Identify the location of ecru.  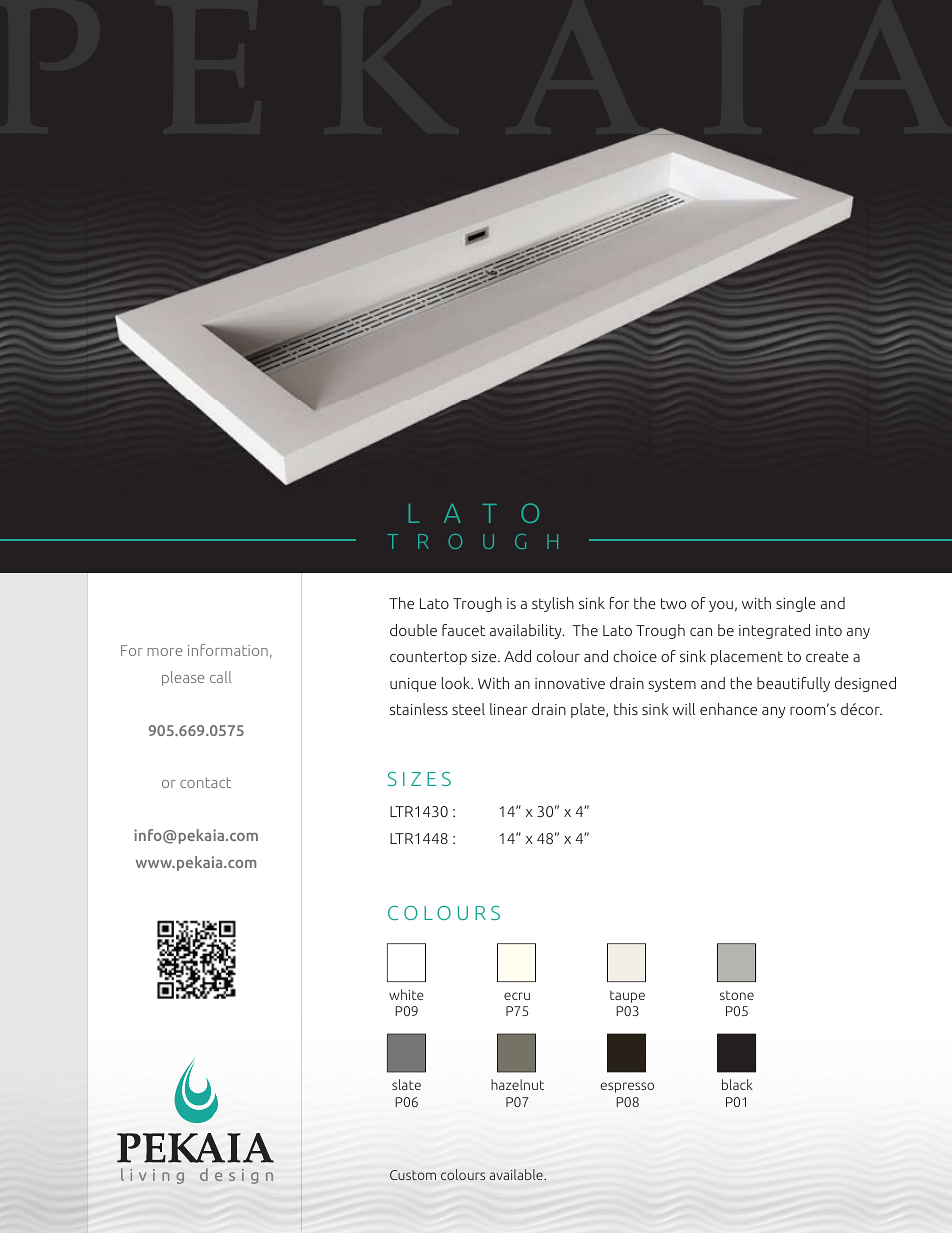
(517, 996).
